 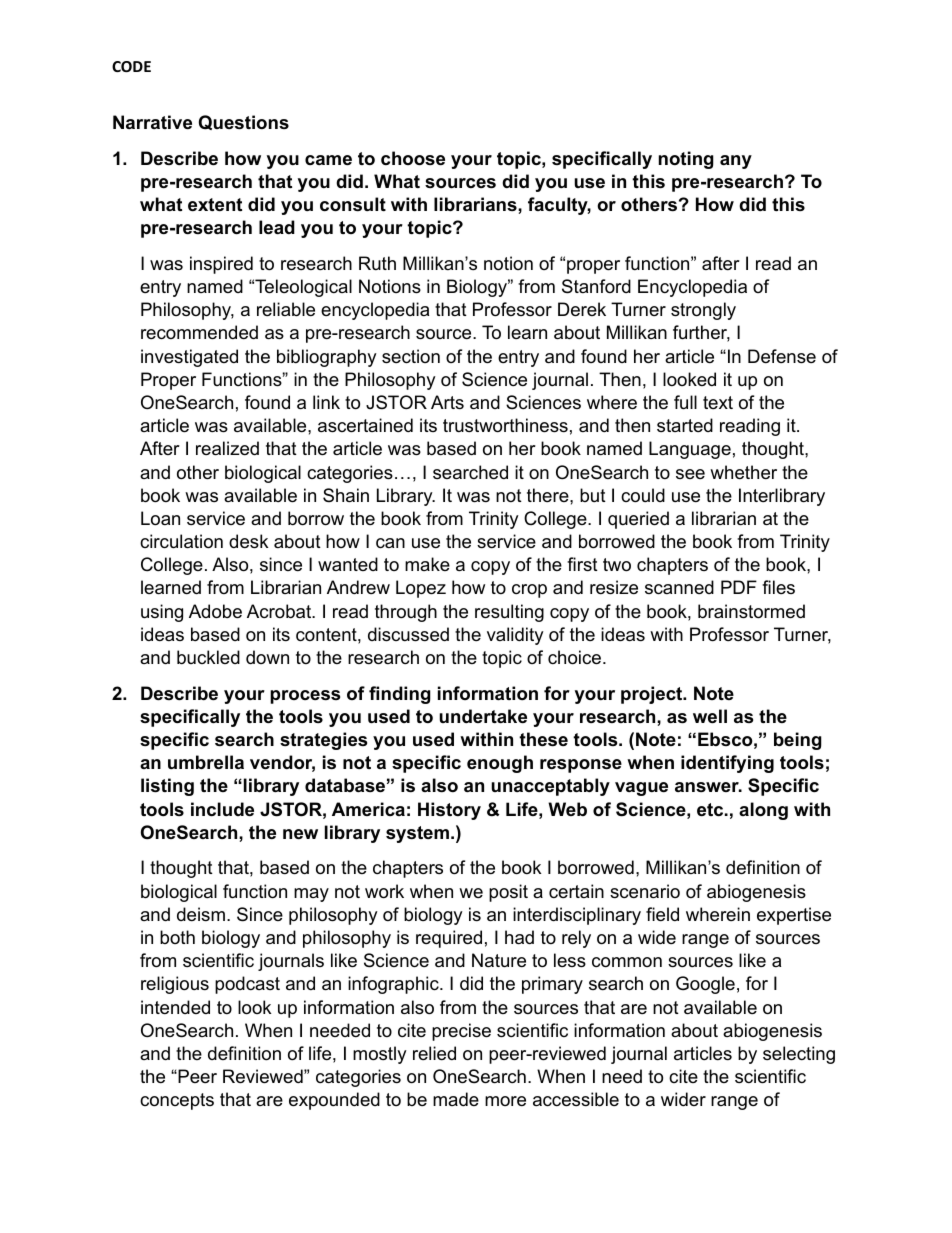 What do you see at coordinates (413, 158) in the screenshot?
I see `choose` at bounding box center [413, 158].
